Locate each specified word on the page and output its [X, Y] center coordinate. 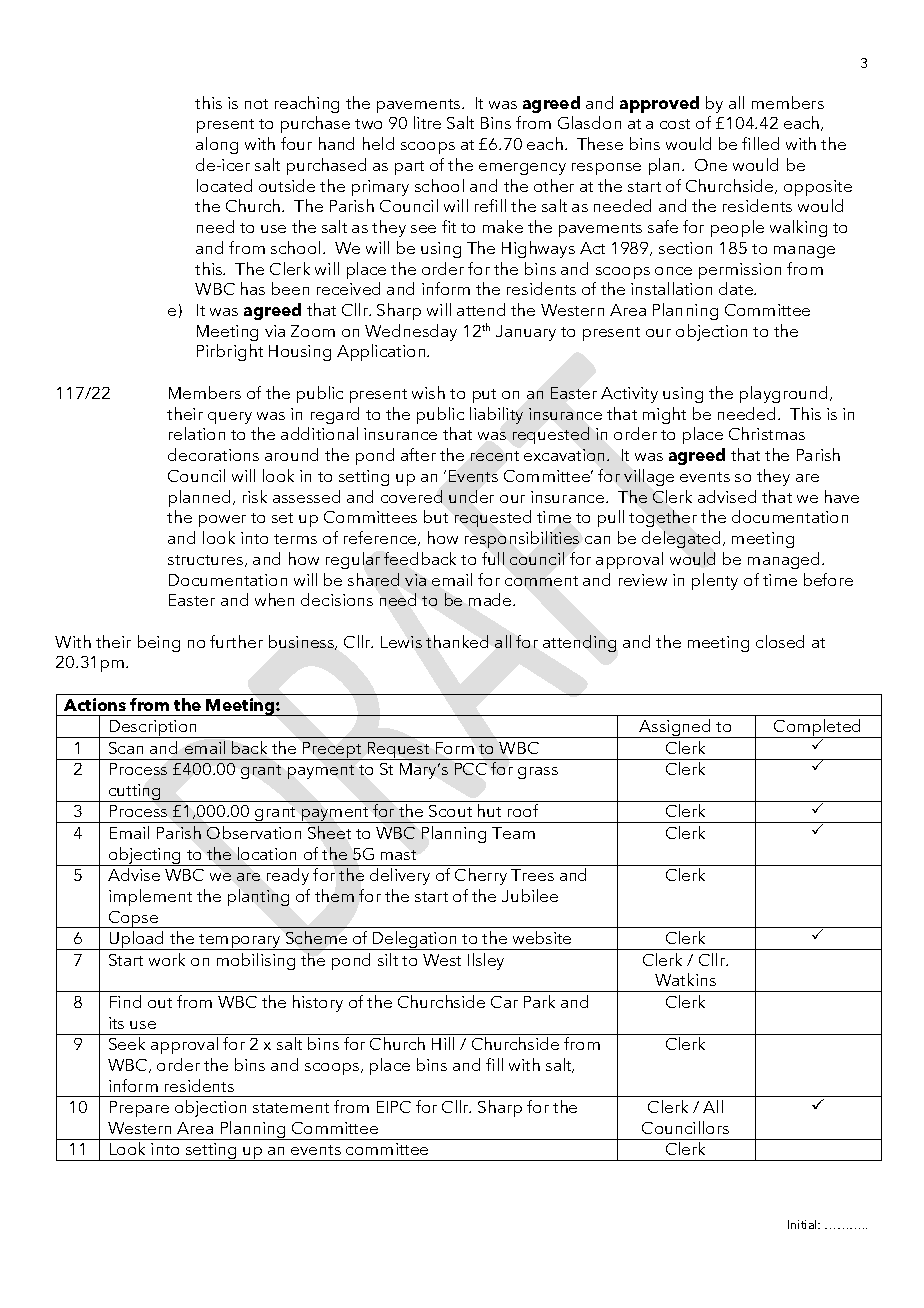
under [471, 496]
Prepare [139, 1109]
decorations [213, 454]
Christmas [767, 433]
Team [513, 833]
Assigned [675, 728]
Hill [443, 1043]
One [711, 165]
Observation [254, 832]
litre [427, 122]
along [217, 145]
